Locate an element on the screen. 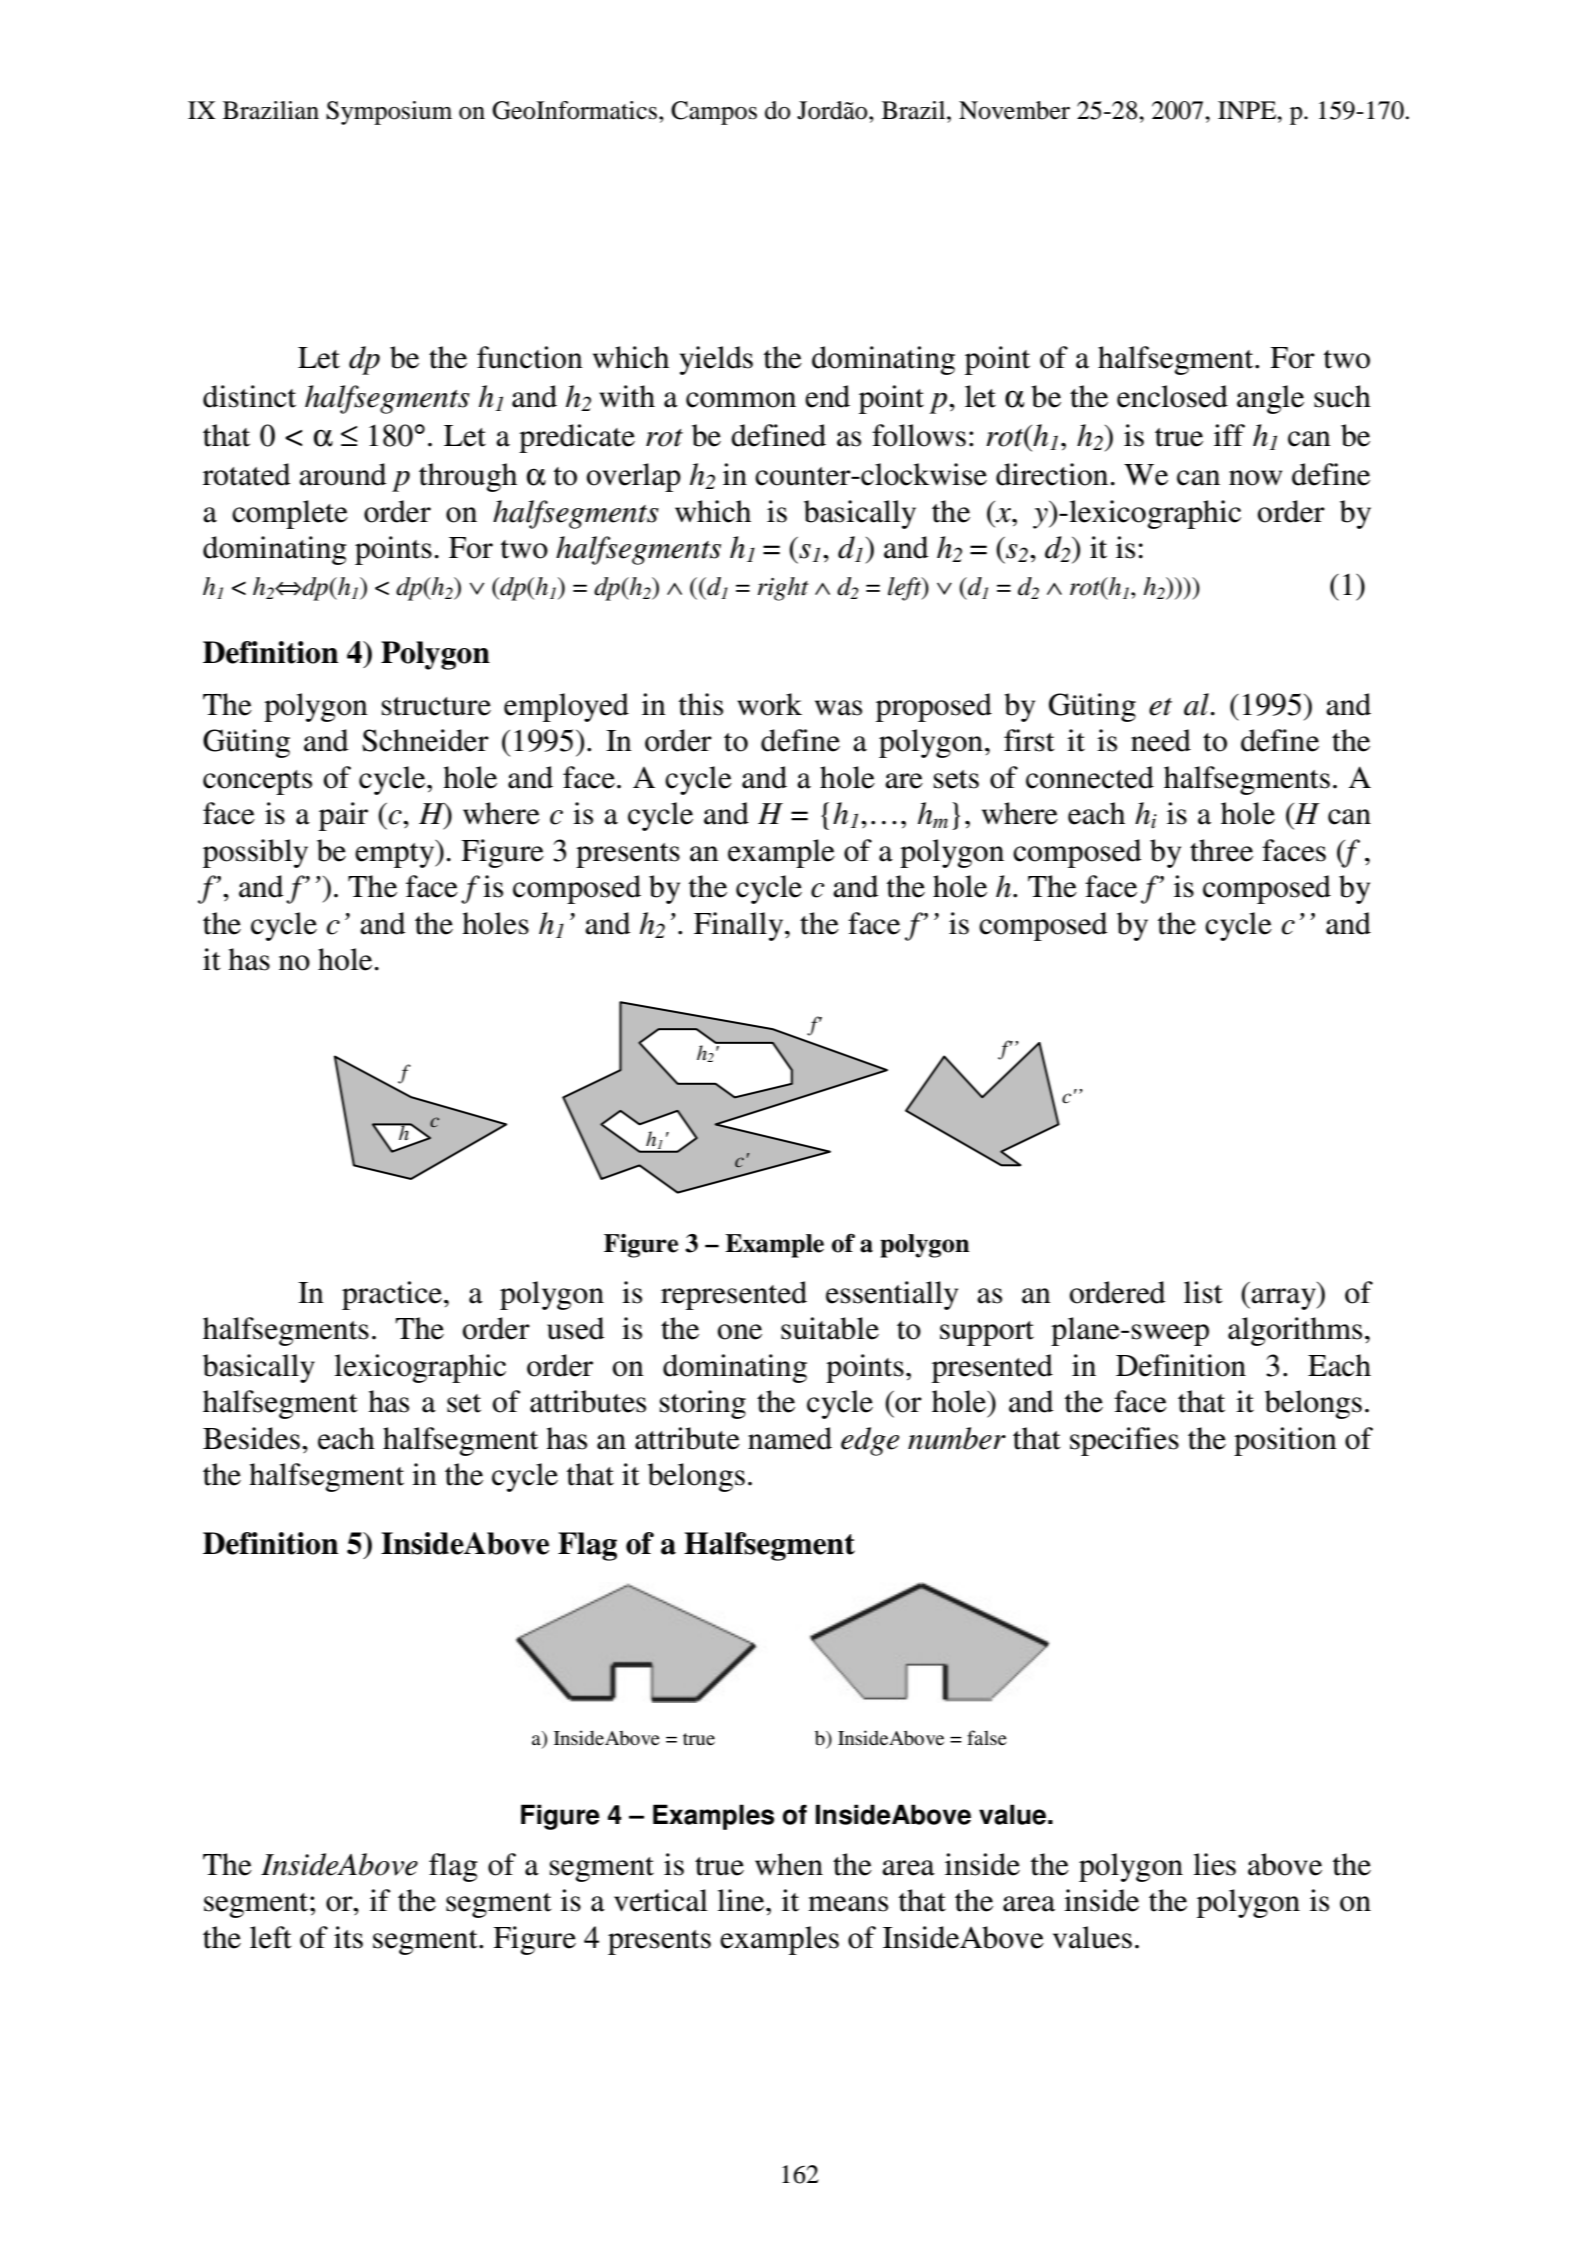 This screenshot has height=2249, width=1574. named is located at coordinates (790, 1438).
